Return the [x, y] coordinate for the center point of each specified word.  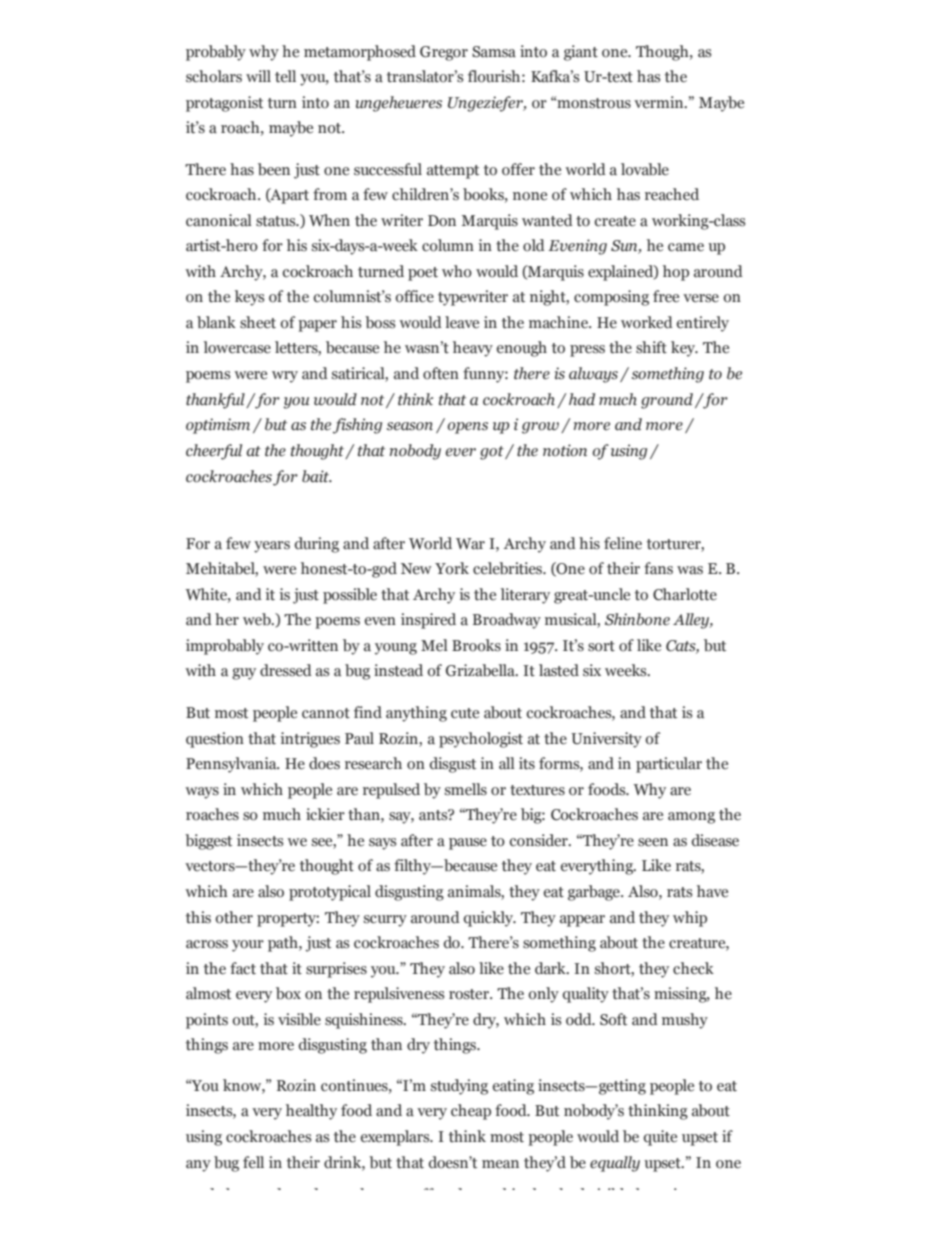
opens [467, 428]
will [258, 76]
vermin [660, 102]
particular [669, 765]
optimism [218, 426]
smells [466, 789]
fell [253, 1162]
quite [660, 1138]
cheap [471, 1112]
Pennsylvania [232, 765]
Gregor [444, 53]
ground [668, 401]
